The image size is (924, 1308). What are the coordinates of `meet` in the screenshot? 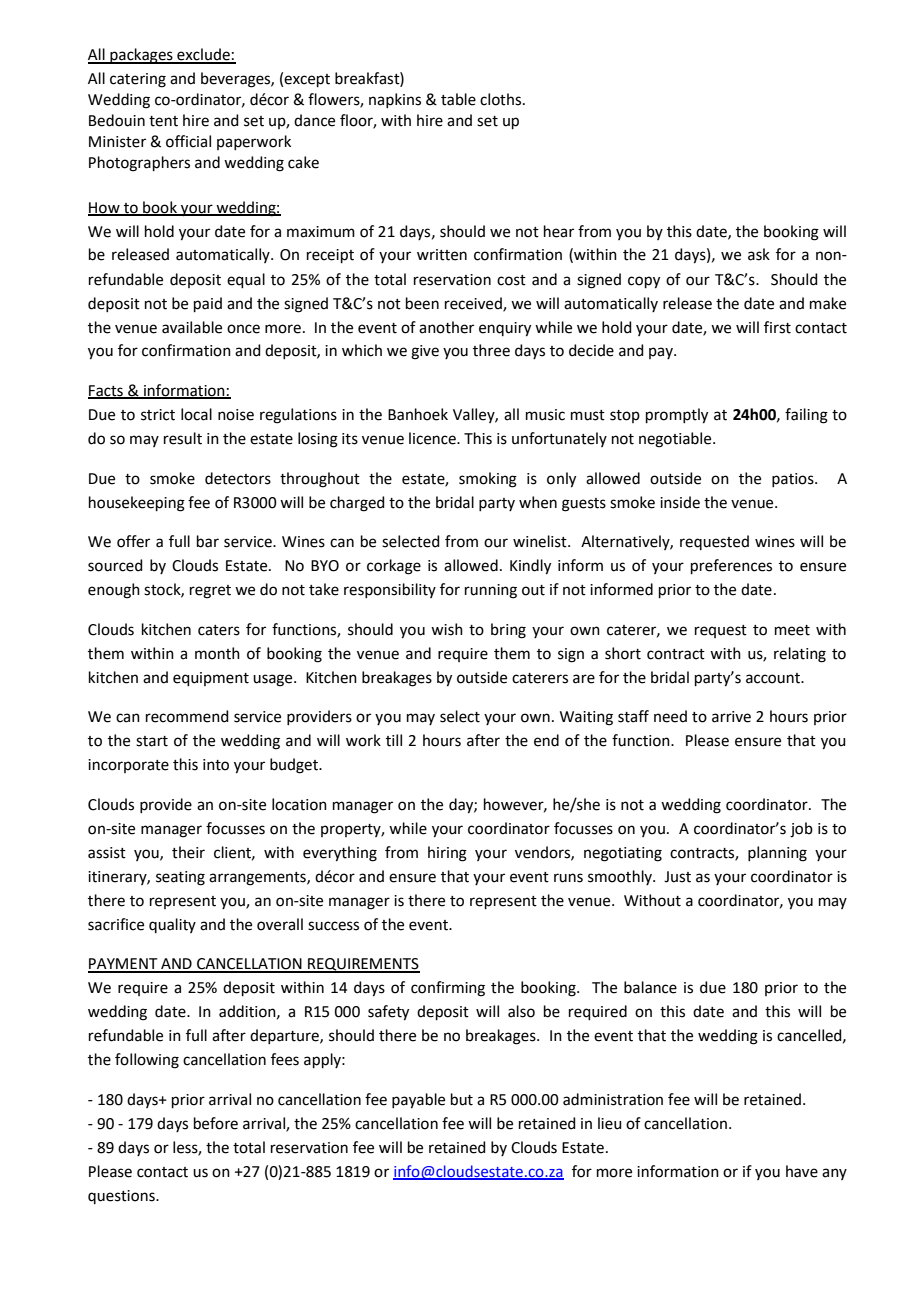 It's located at (792, 630).
